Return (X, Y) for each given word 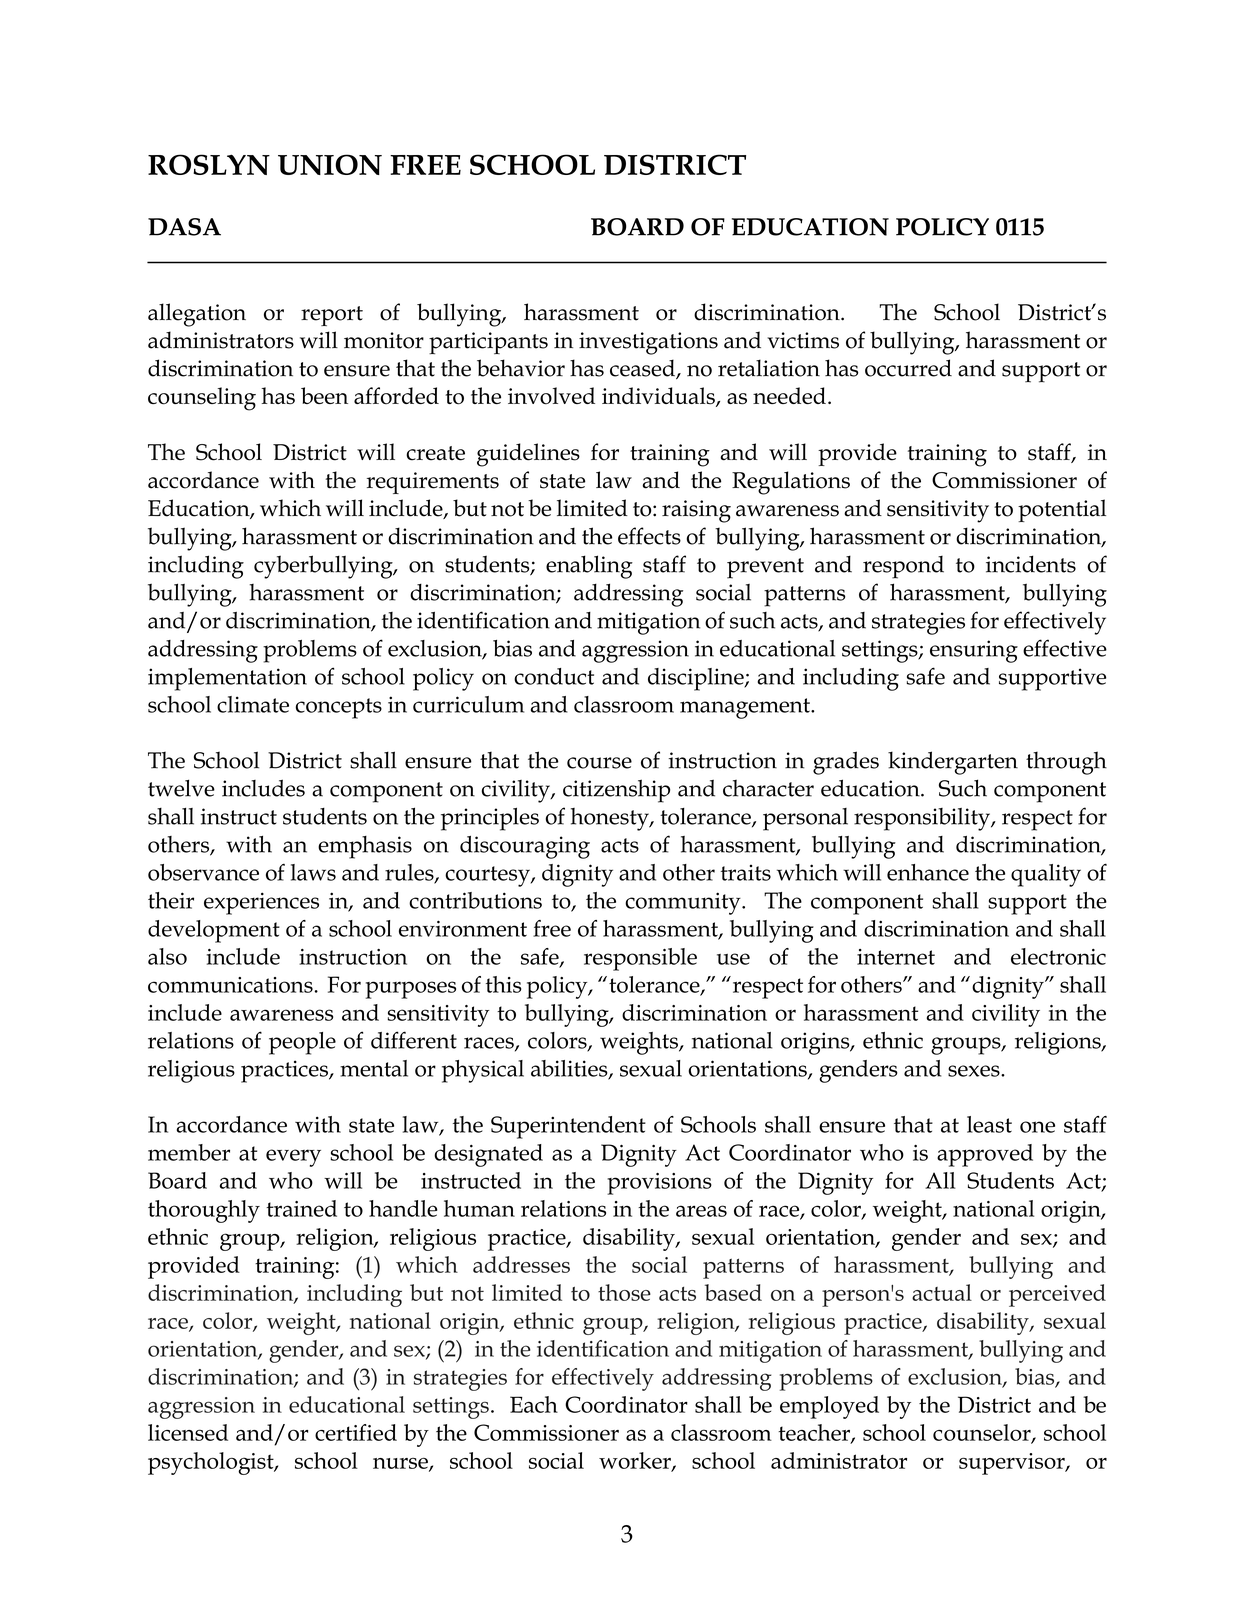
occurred (908, 368)
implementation (227, 679)
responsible (640, 959)
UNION (330, 164)
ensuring (974, 651)
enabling (589, 567)
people (302, 1043)
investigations (648, 343)
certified (356, 1432)
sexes (975, 1071)
